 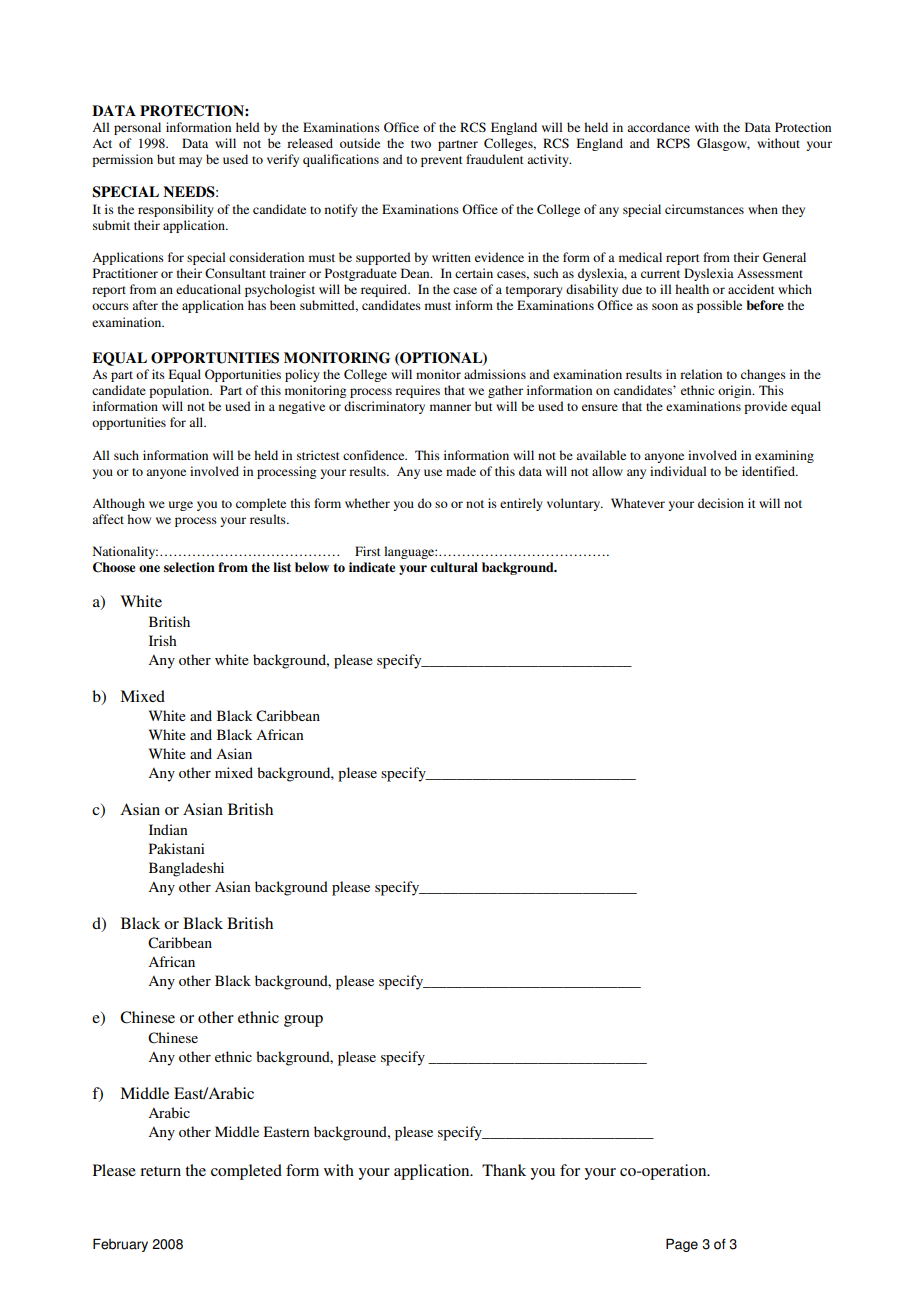 What do you see at coordinates (180, 391) in the screenshot?
I see `population` at bounding box center [180, 391].
